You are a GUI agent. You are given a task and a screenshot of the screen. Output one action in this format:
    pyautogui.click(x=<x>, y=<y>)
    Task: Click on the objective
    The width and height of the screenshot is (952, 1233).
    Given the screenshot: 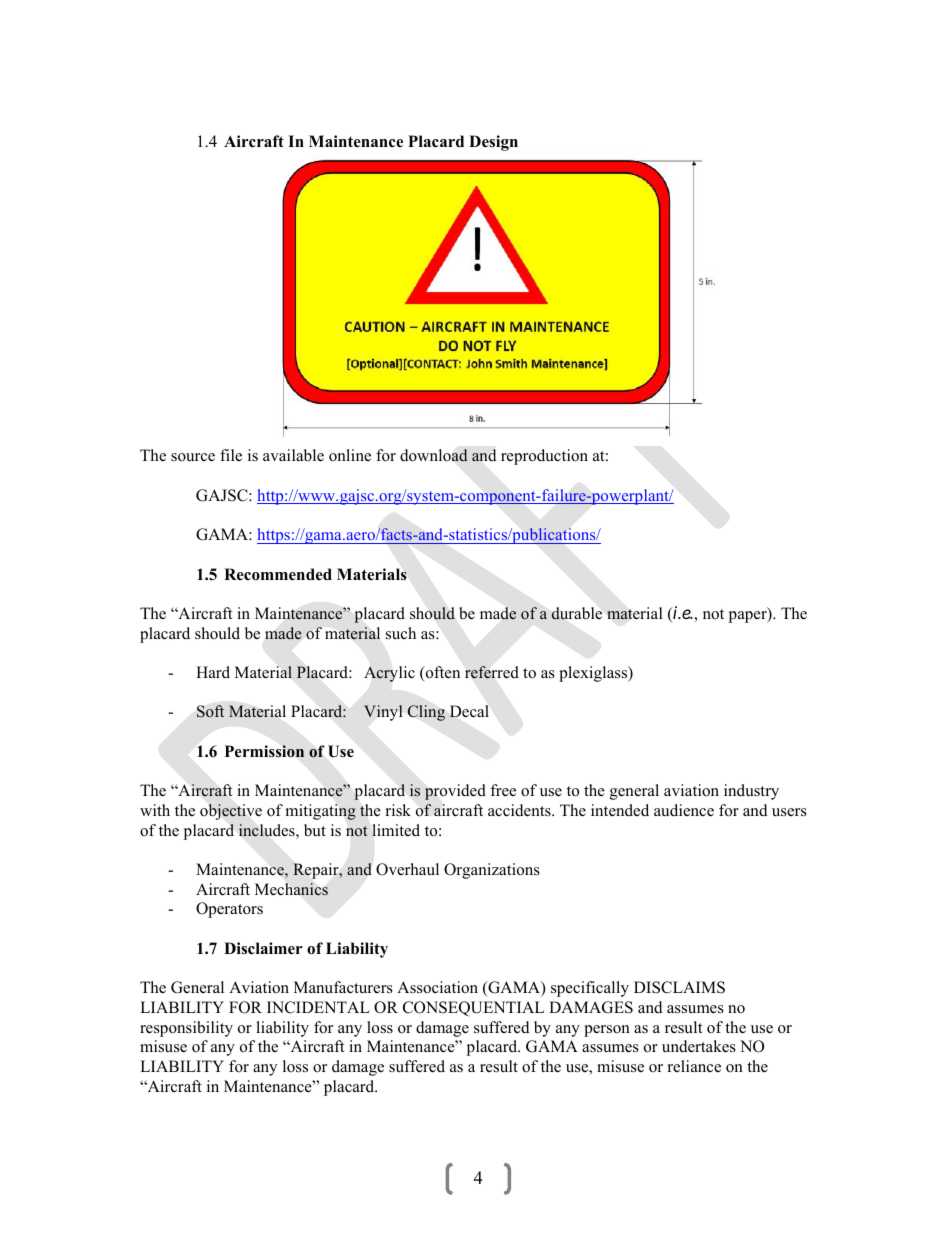 What is the action you would take?
    pyautogui.click(x=231, y=812)
